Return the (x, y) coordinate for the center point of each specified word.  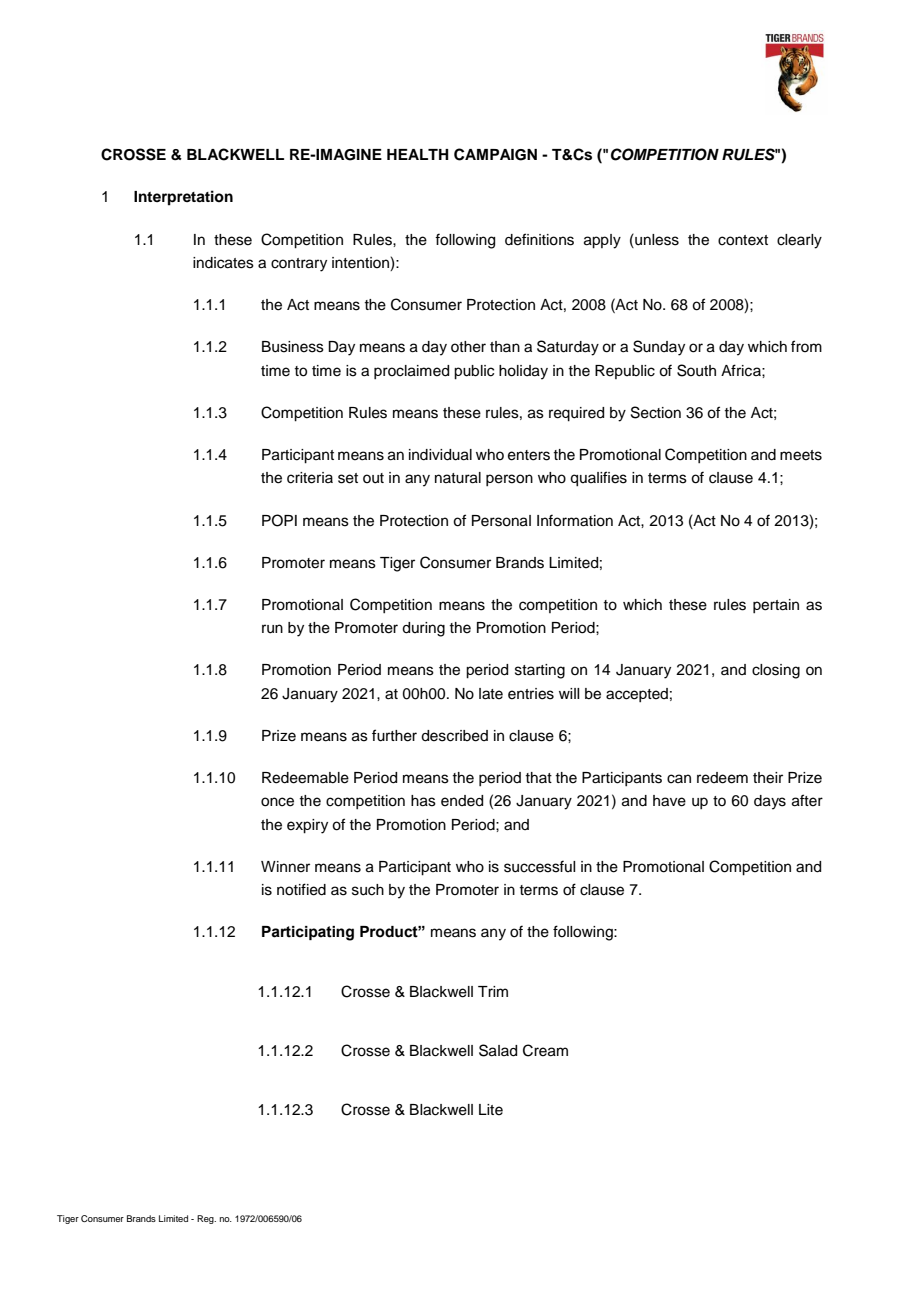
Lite (491, 1110)
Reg (206, 1219)
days (770, 802)
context (743, 240)
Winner (285, 867)
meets (801, 455)
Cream (545, 1050)
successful (539, 866)
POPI (279, 520)
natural (458, 478)
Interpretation (183, 198)
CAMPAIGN (495, 154)
